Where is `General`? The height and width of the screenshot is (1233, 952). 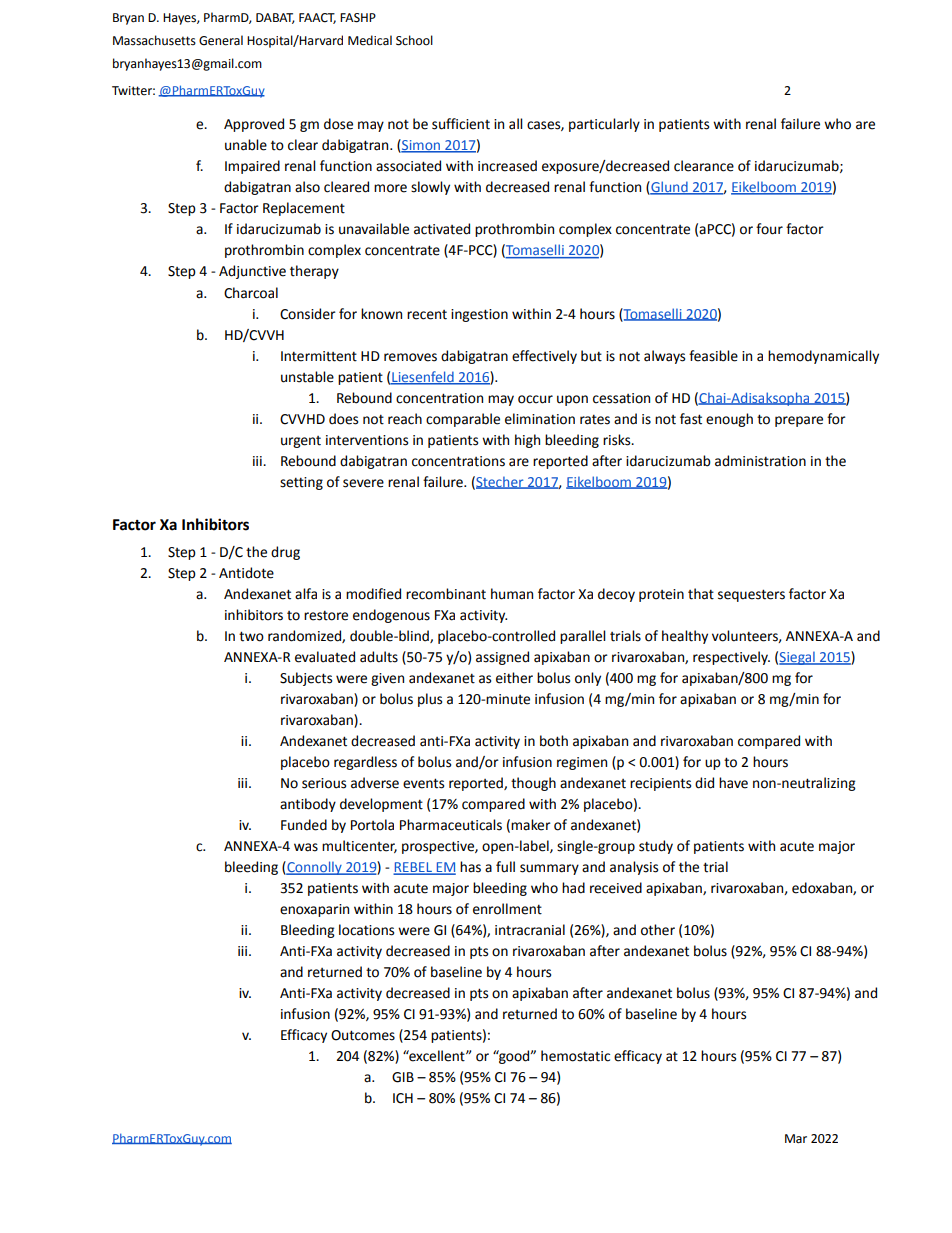
General is located at coordinates (221, 40).
